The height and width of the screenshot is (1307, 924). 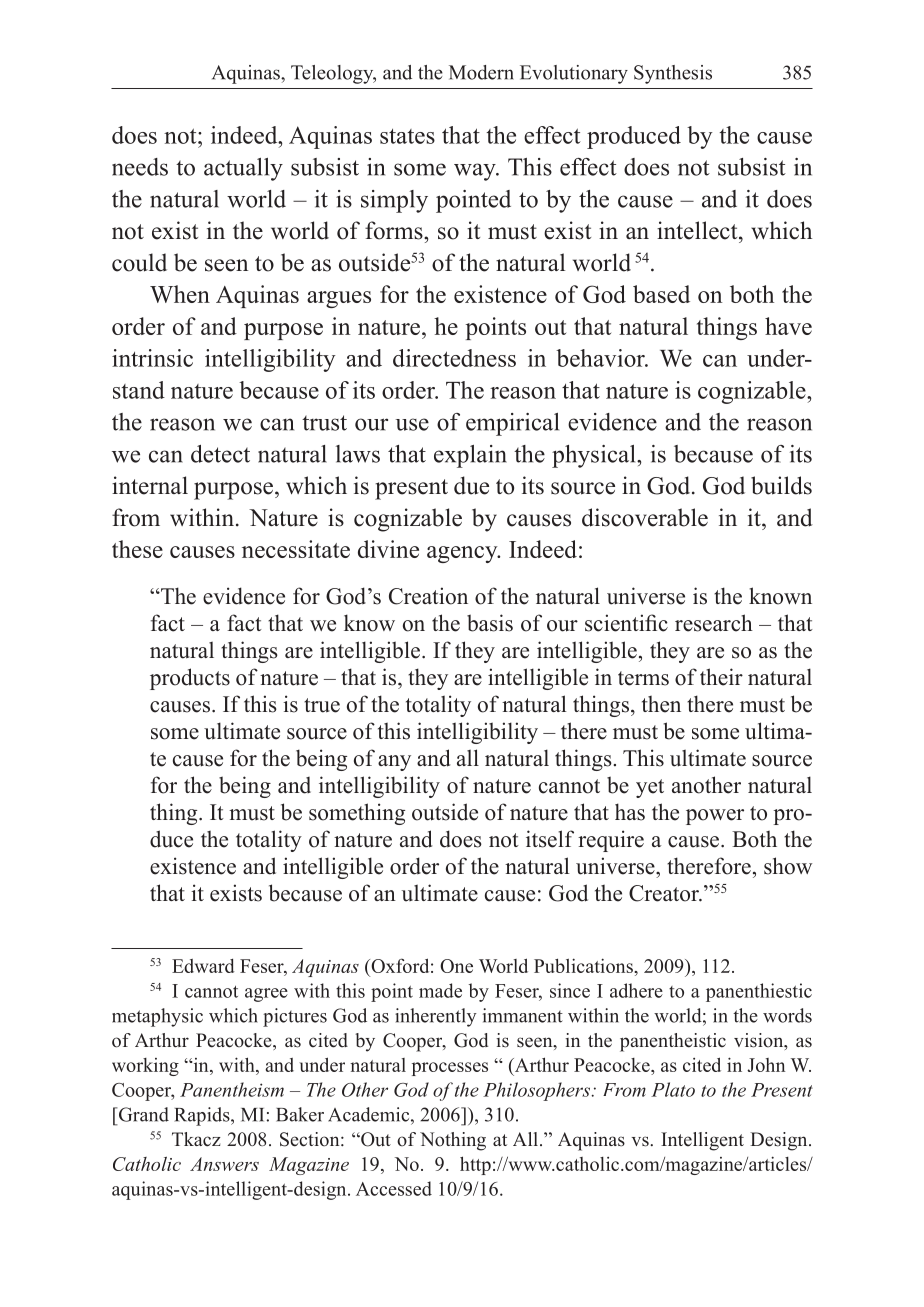 What do you see at coordinates (673, 74) in the screenshot?
I see `Synthesis` at bounding box center [673, 74].
